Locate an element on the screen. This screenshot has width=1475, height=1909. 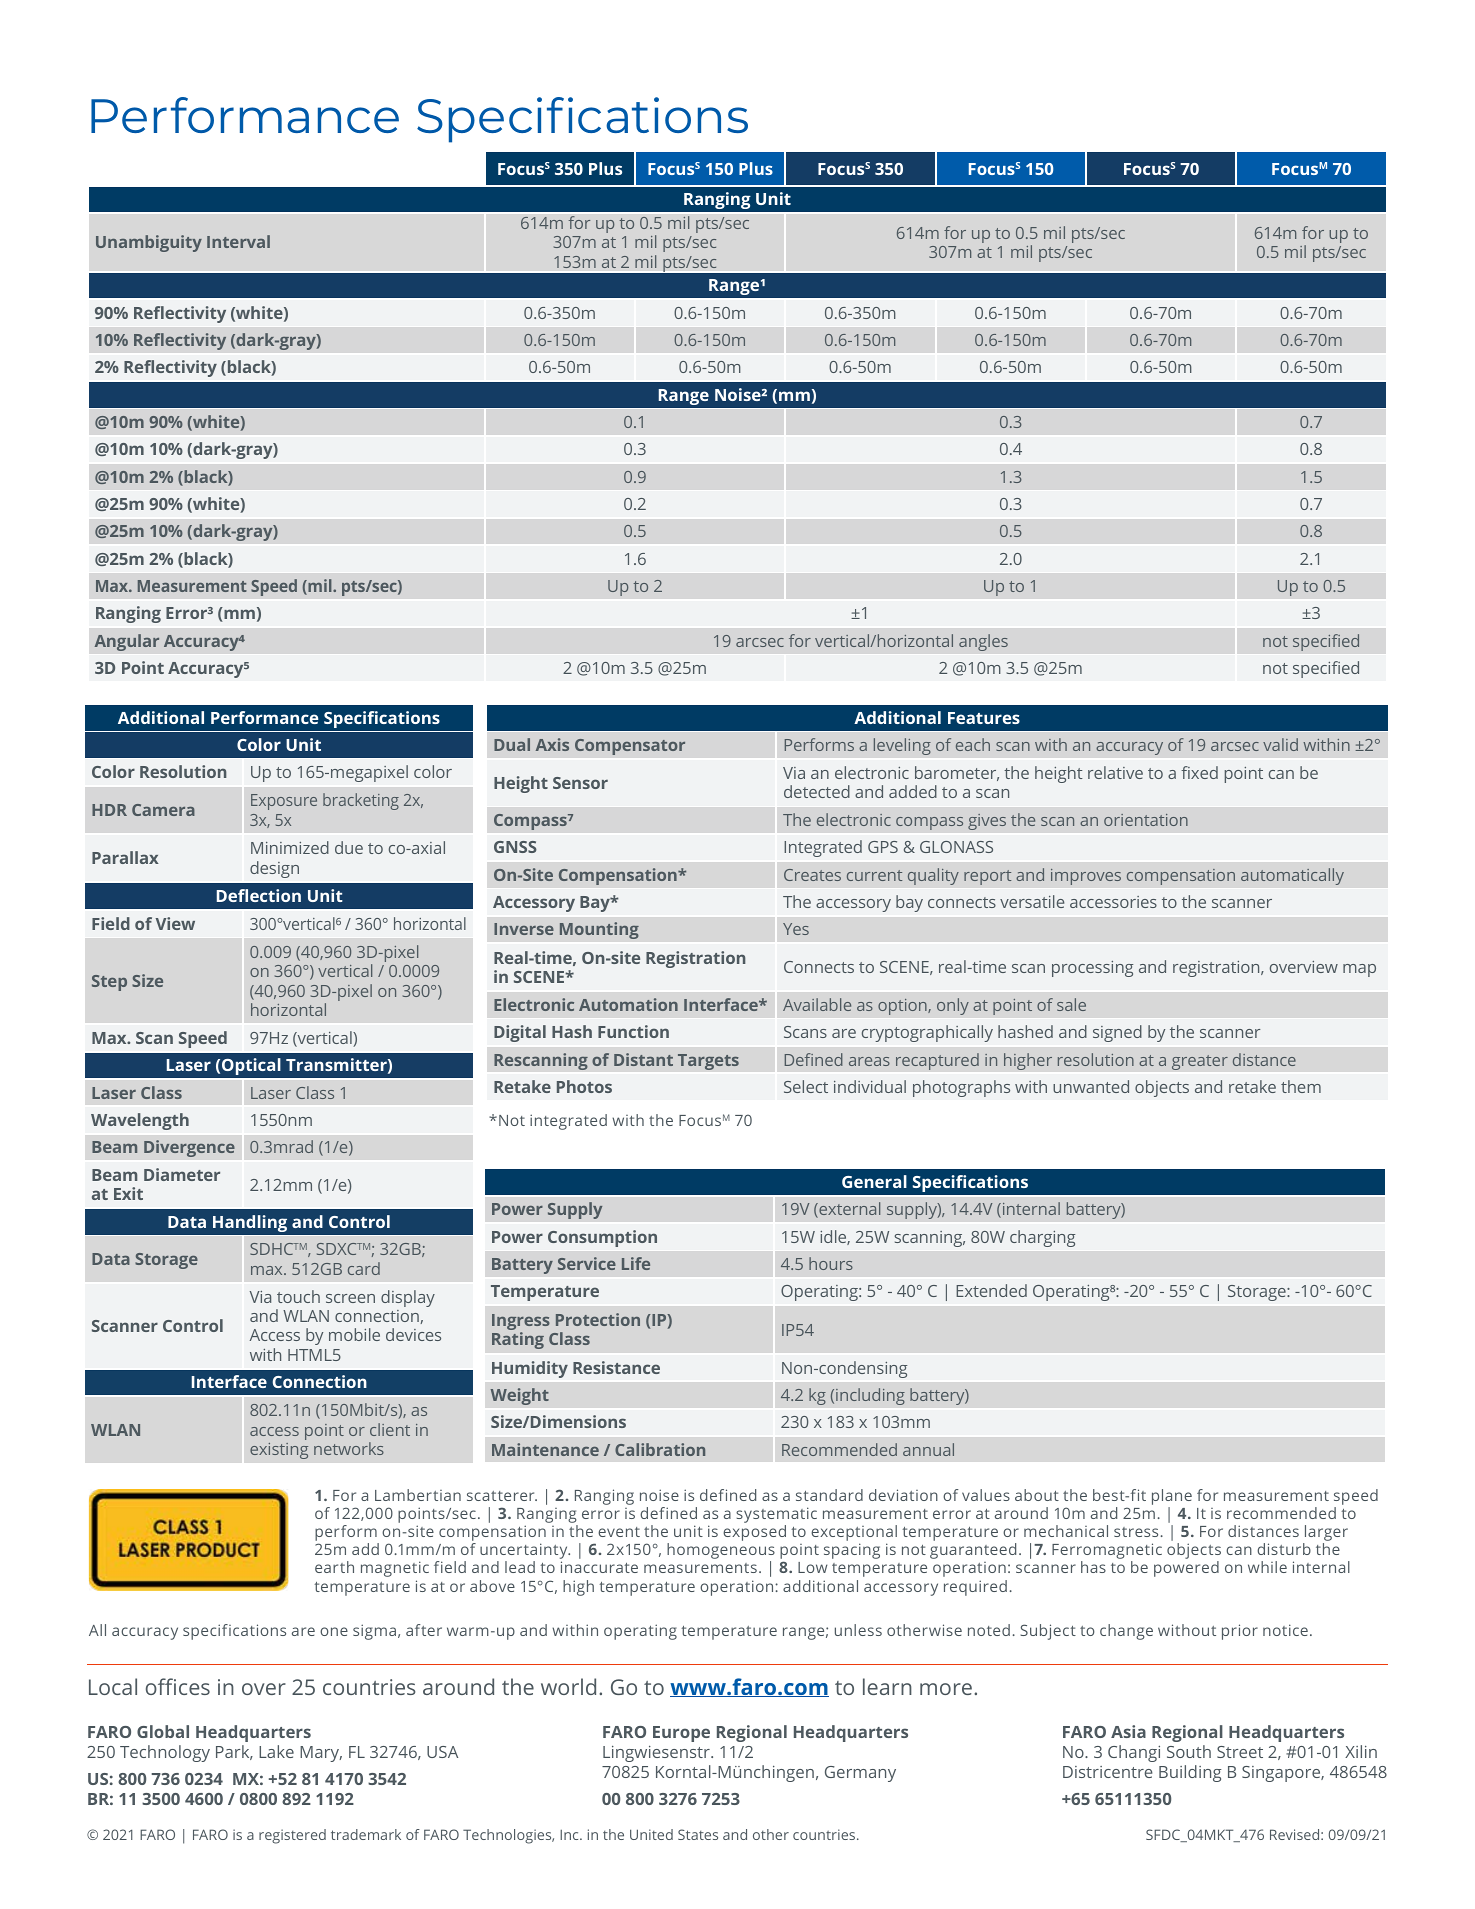
Targets is located at coordinates (708, 1062).
